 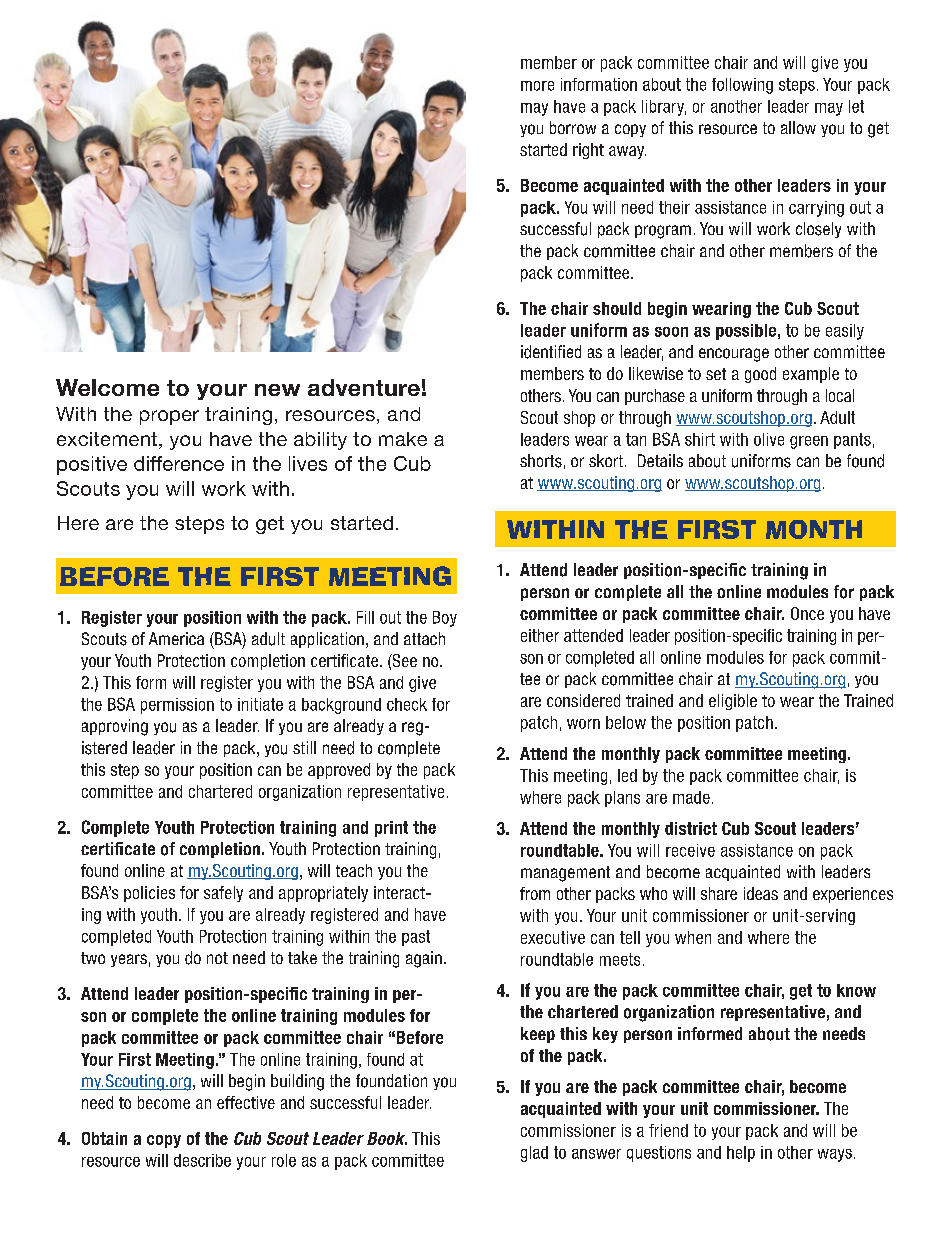 I want to click on more, so click(x=537, y=86).
